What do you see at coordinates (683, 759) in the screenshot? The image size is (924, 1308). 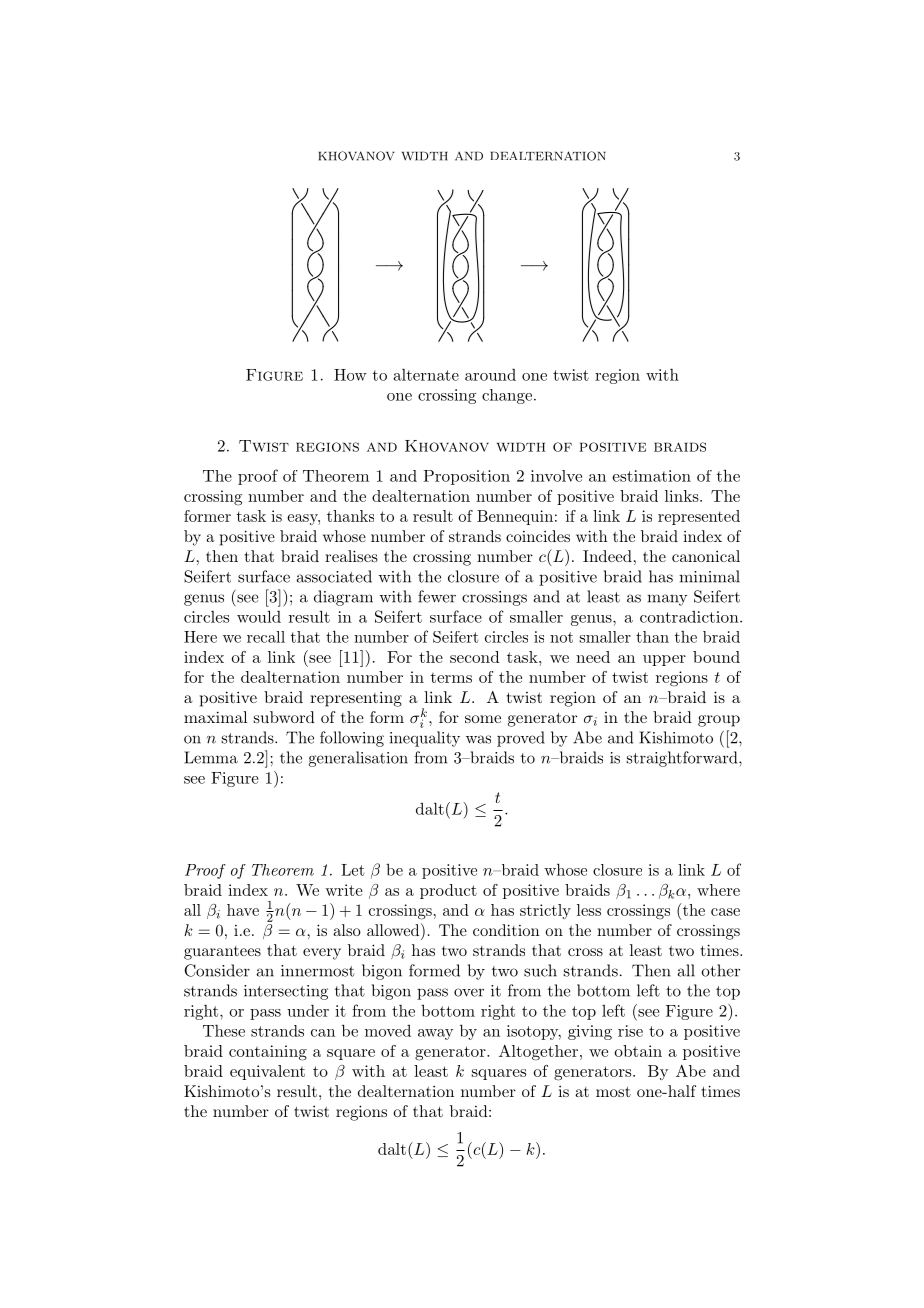 I see `straightforward` at bounding box center [683, 759].
